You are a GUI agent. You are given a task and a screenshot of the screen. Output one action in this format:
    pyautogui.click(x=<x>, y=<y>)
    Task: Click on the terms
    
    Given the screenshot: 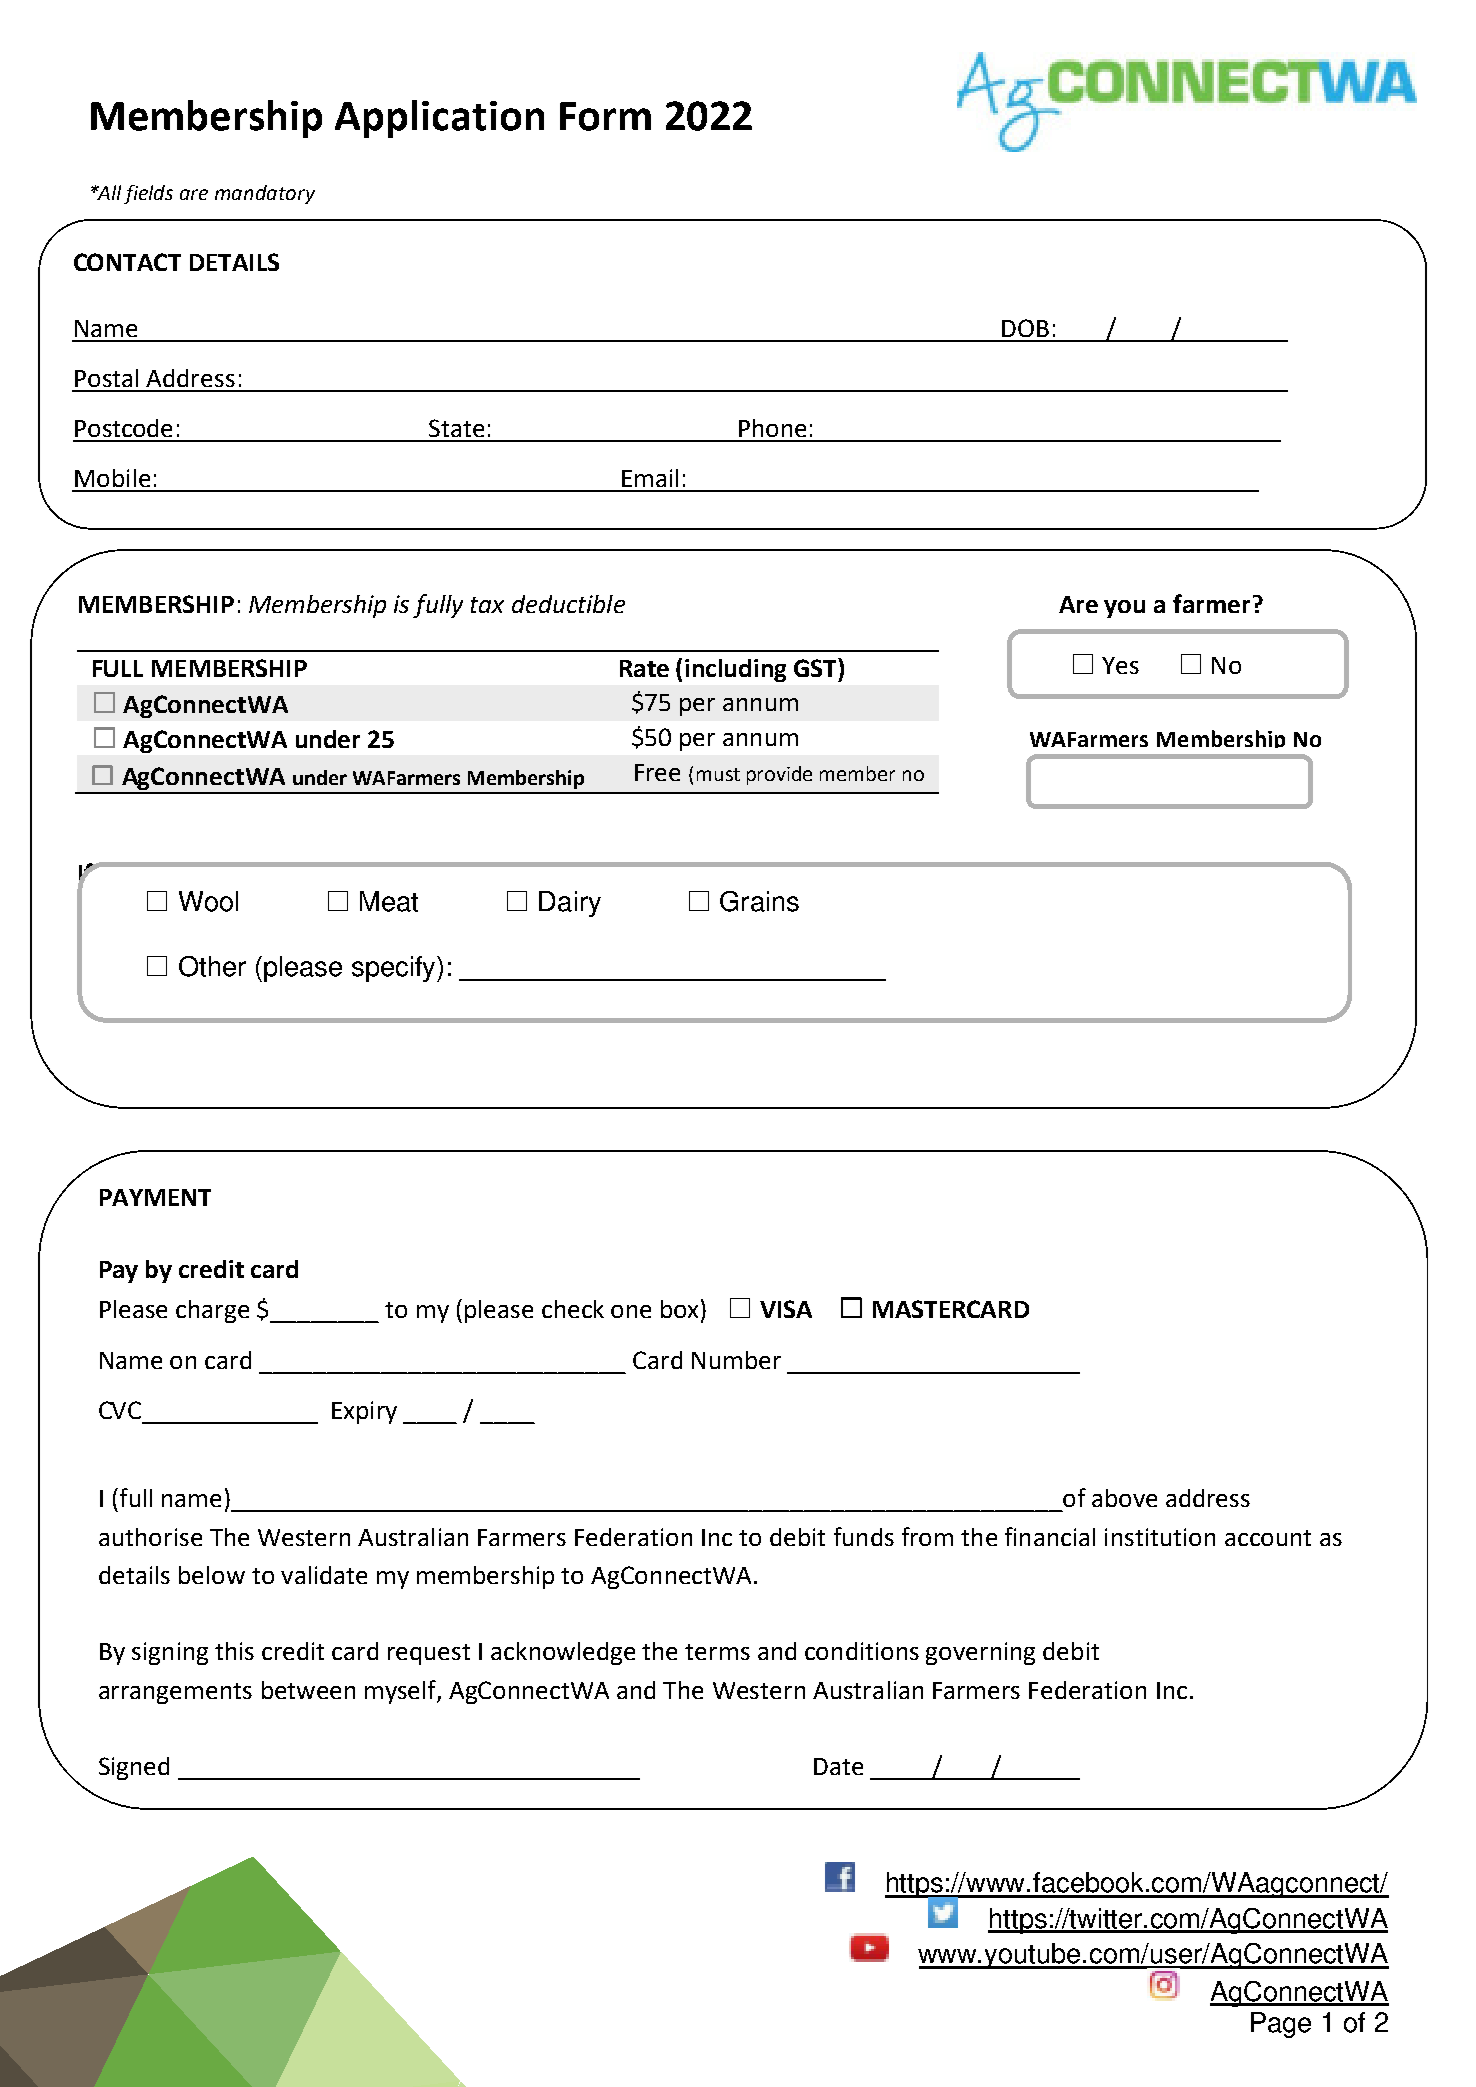 What is the action you would take?
    pyautogui.click(x=717, y=1652)
